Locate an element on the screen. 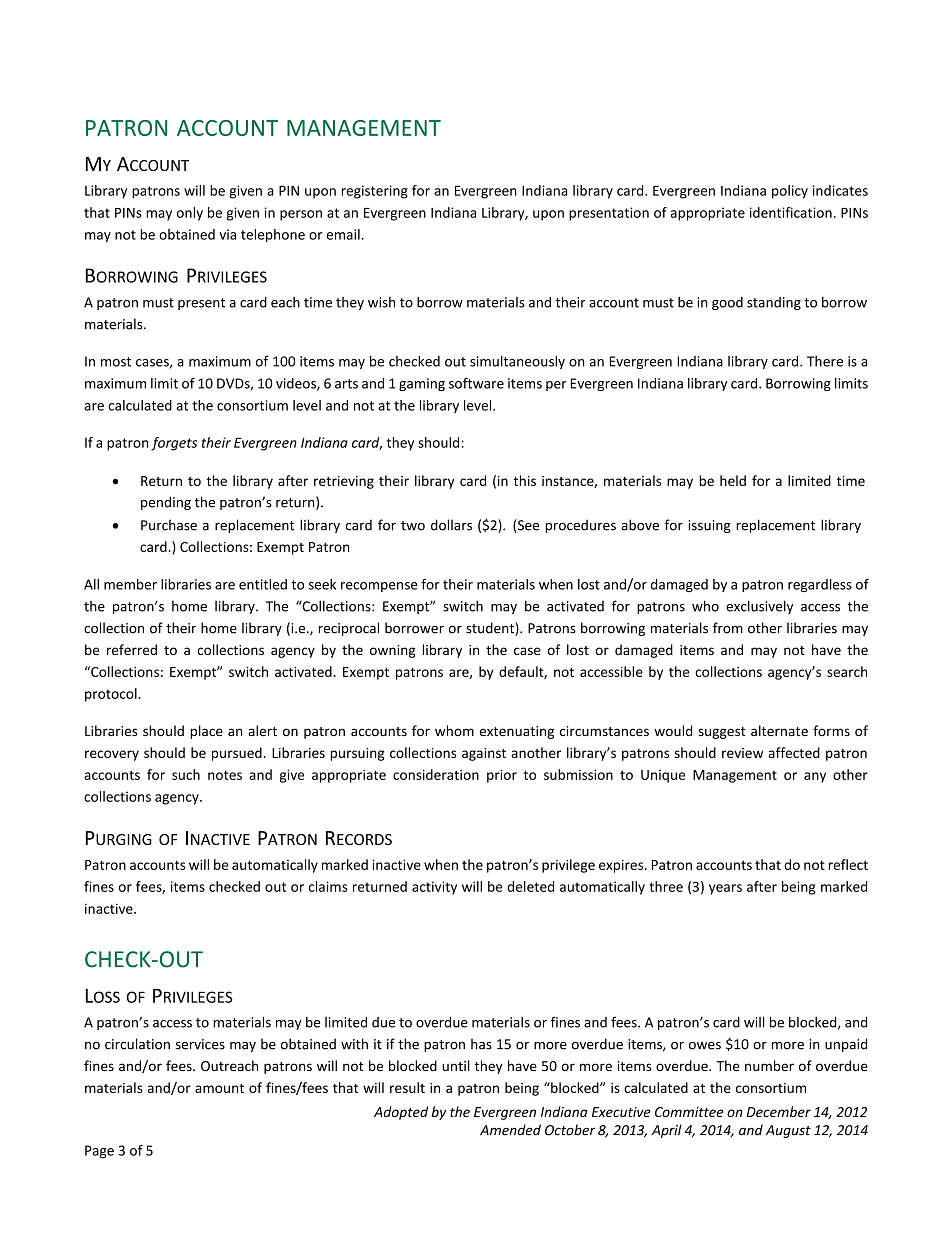 The image size is (952, 1233). such is located at coordinates (186, 774).
